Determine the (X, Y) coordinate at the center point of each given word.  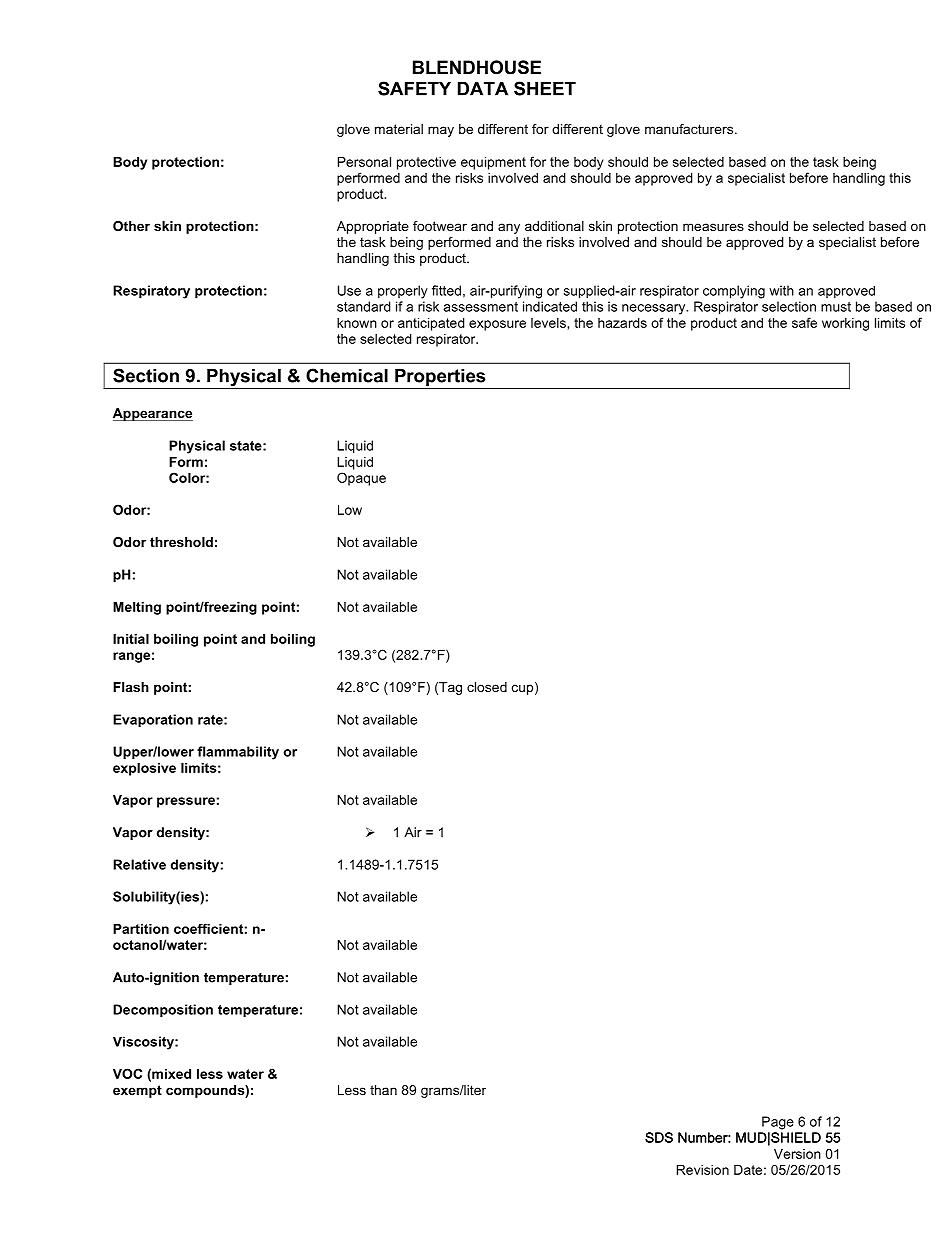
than (383, 1090)
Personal (364, 162)
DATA (483, 89)
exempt (137, 1091)
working (845, 324)
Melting (137, 608)
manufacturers (690, 129)
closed (487, 687)
